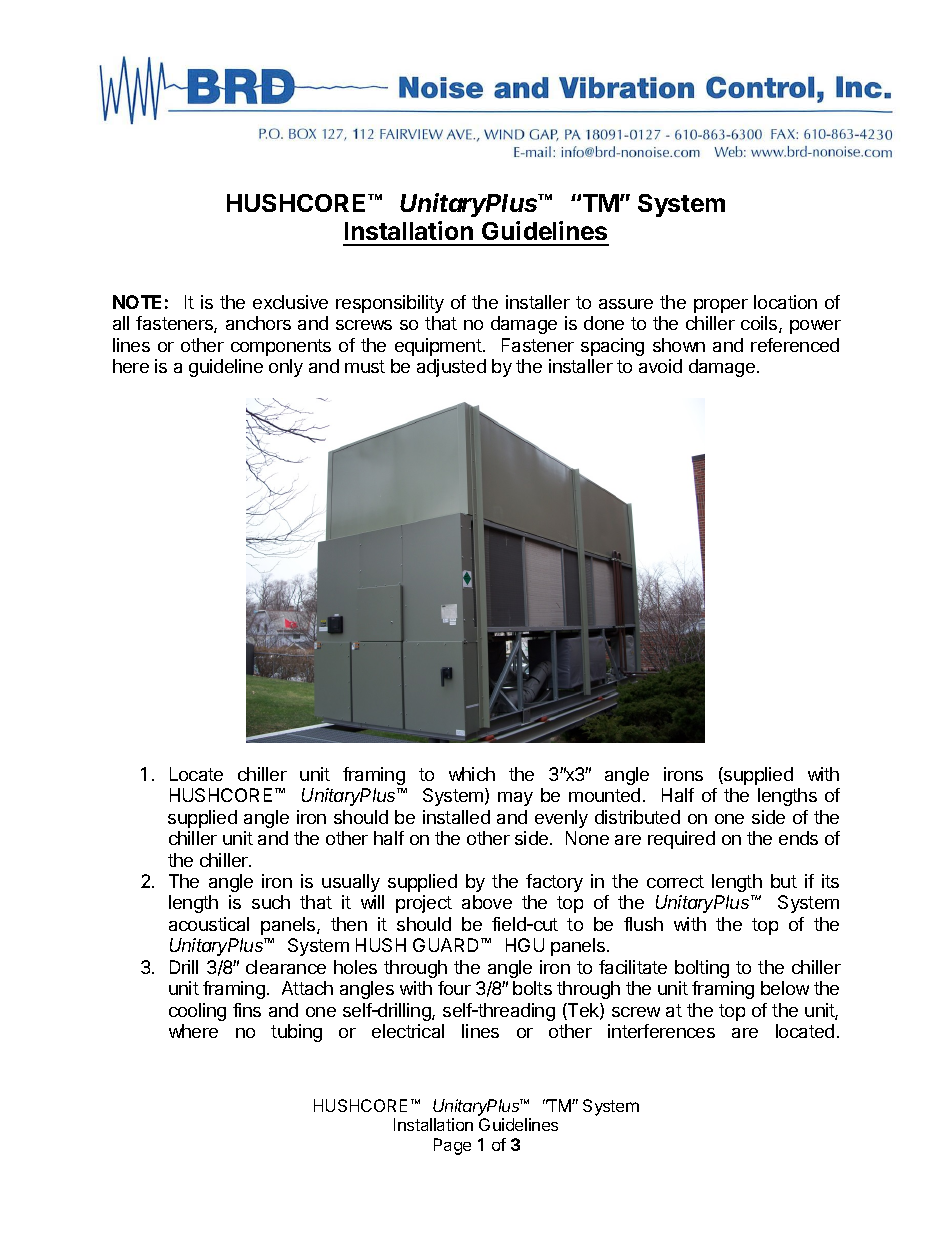 The image size is (952, 1233). I want to click on mounted, so click(604, 795).
